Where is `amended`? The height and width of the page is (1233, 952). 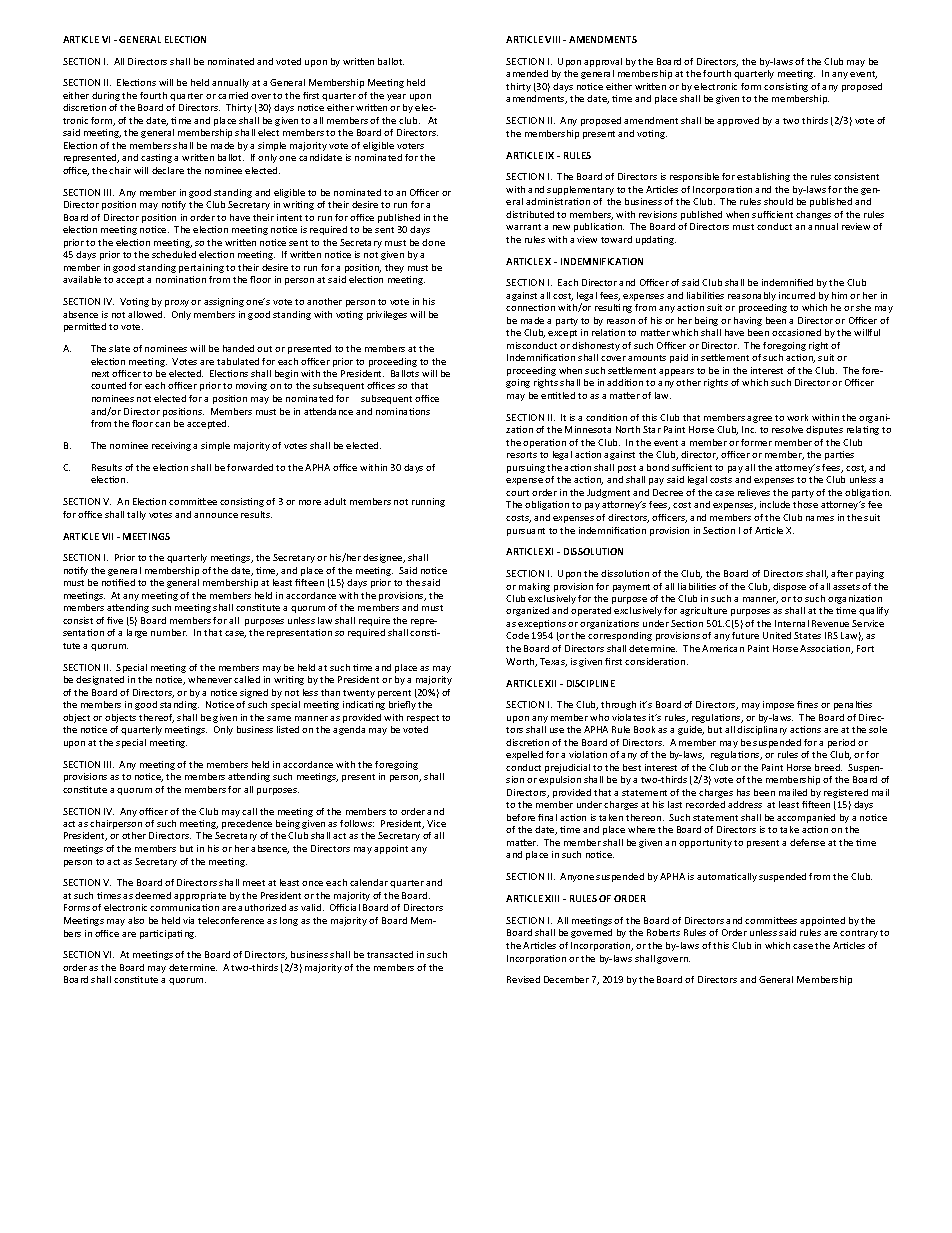 amended is located at coordinates (527, 73).
